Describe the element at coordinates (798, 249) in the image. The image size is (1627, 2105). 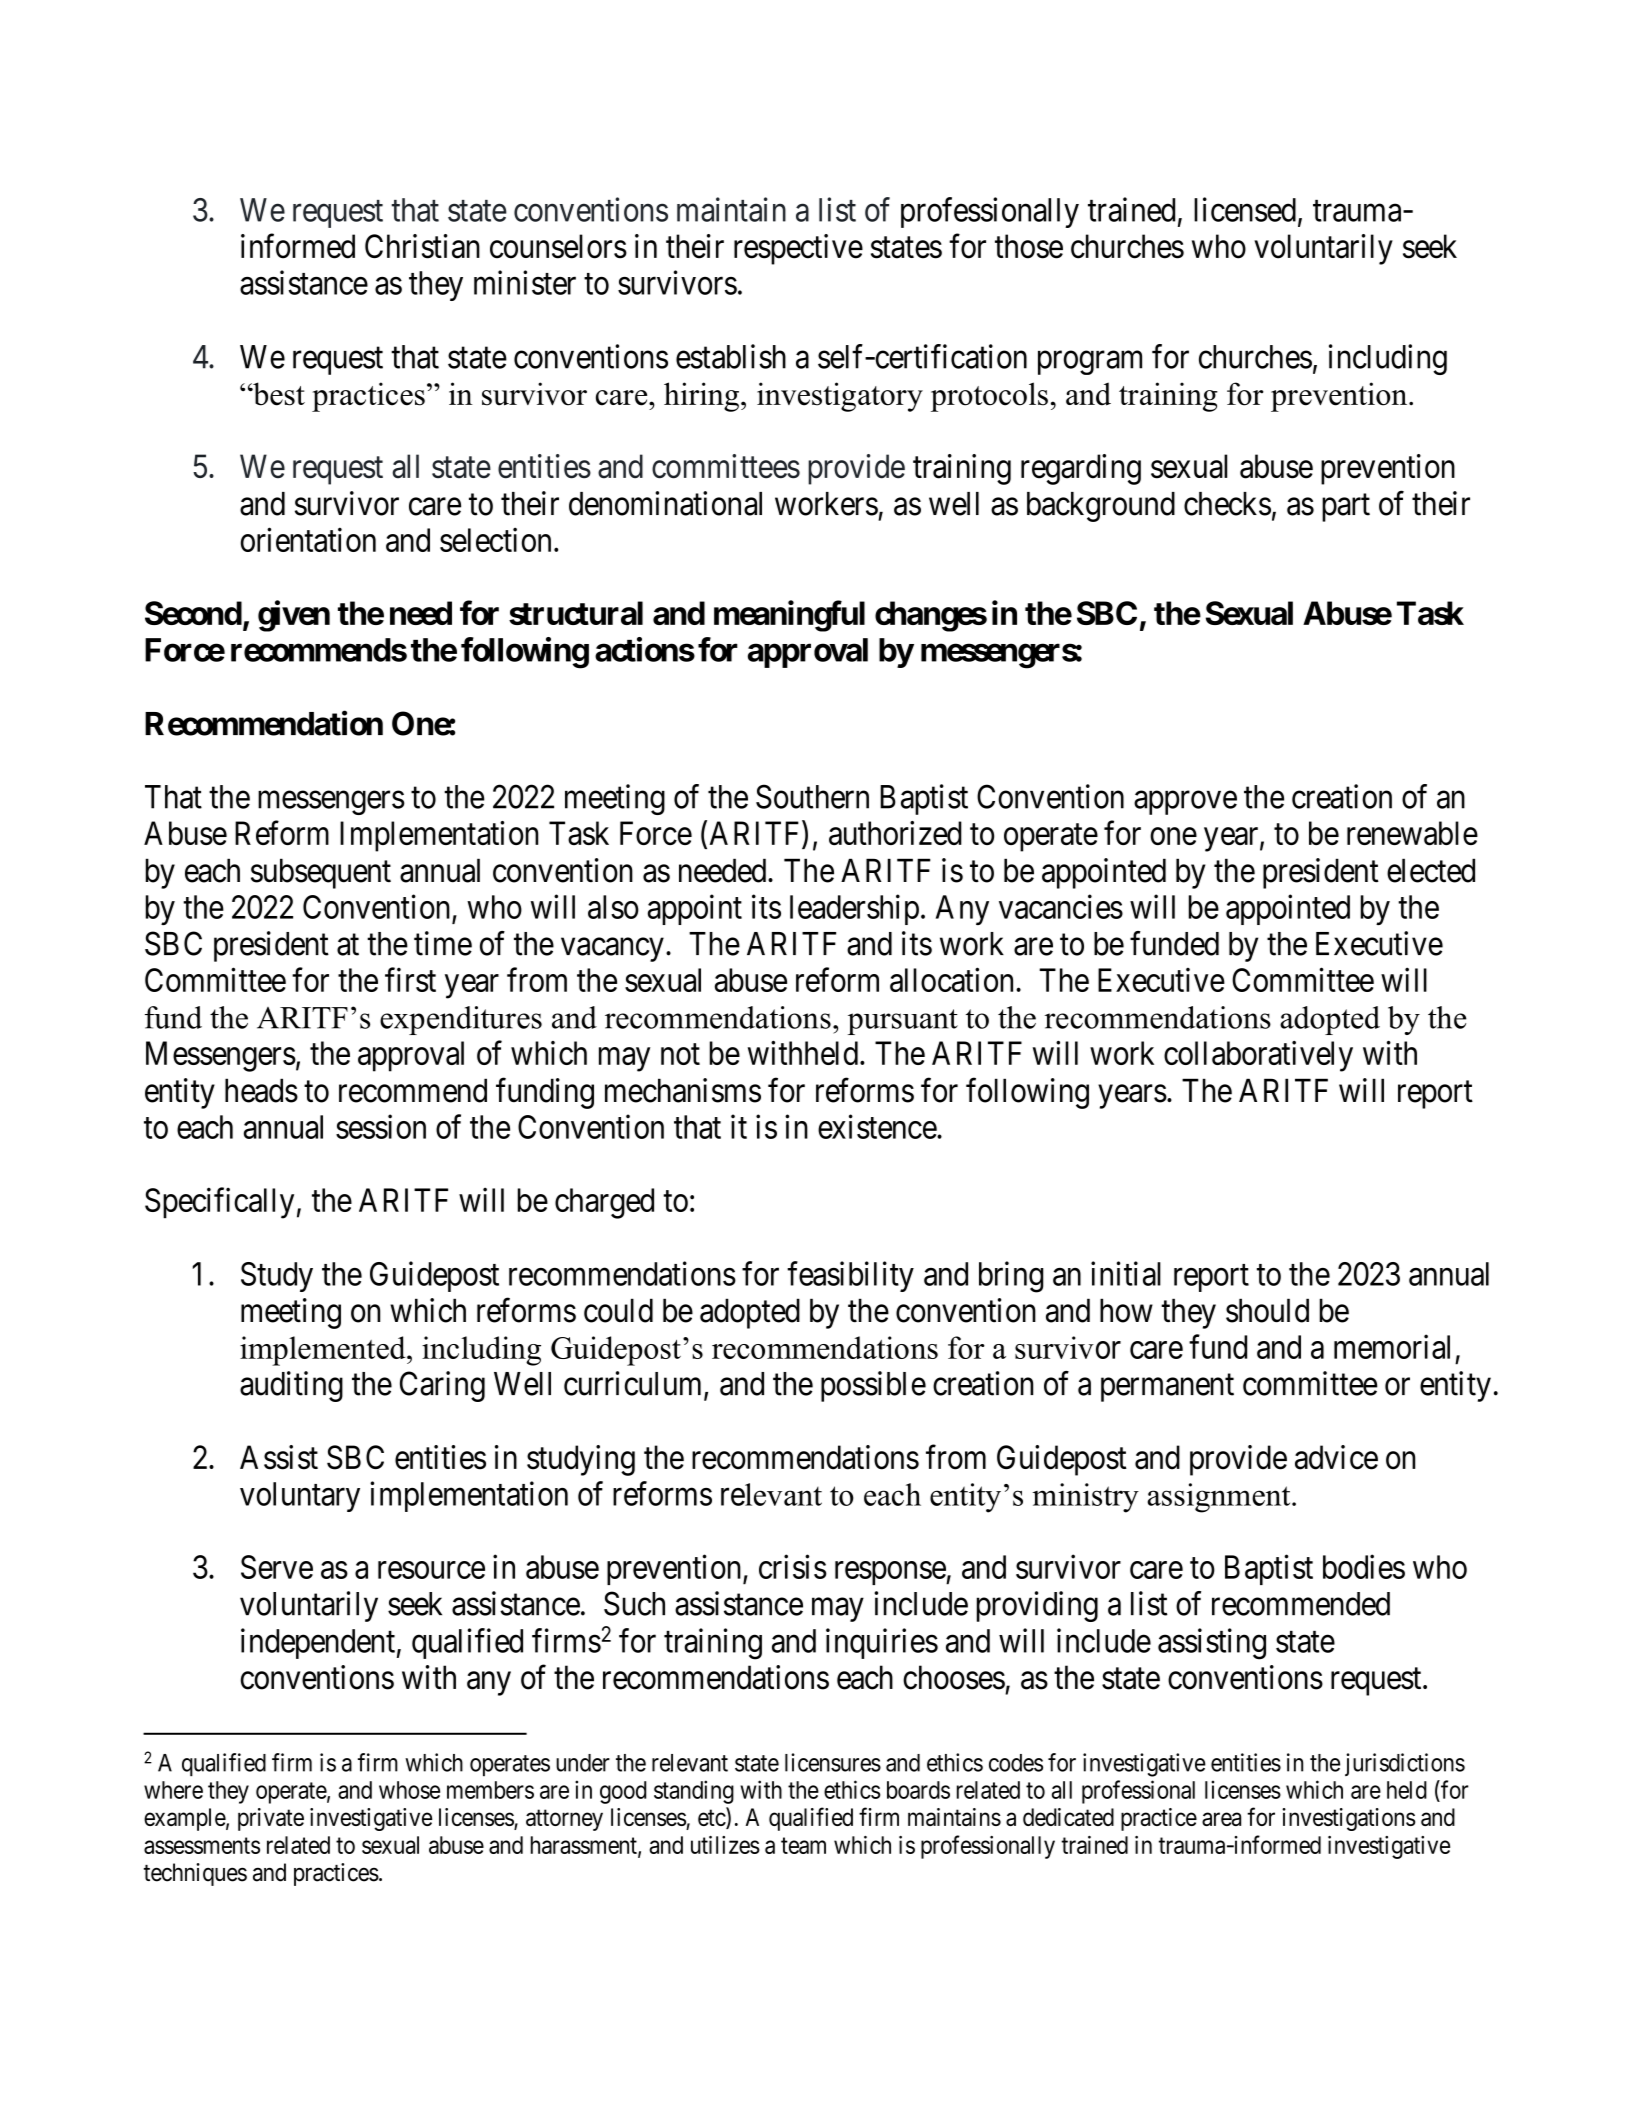
I see `respective` at that location.
